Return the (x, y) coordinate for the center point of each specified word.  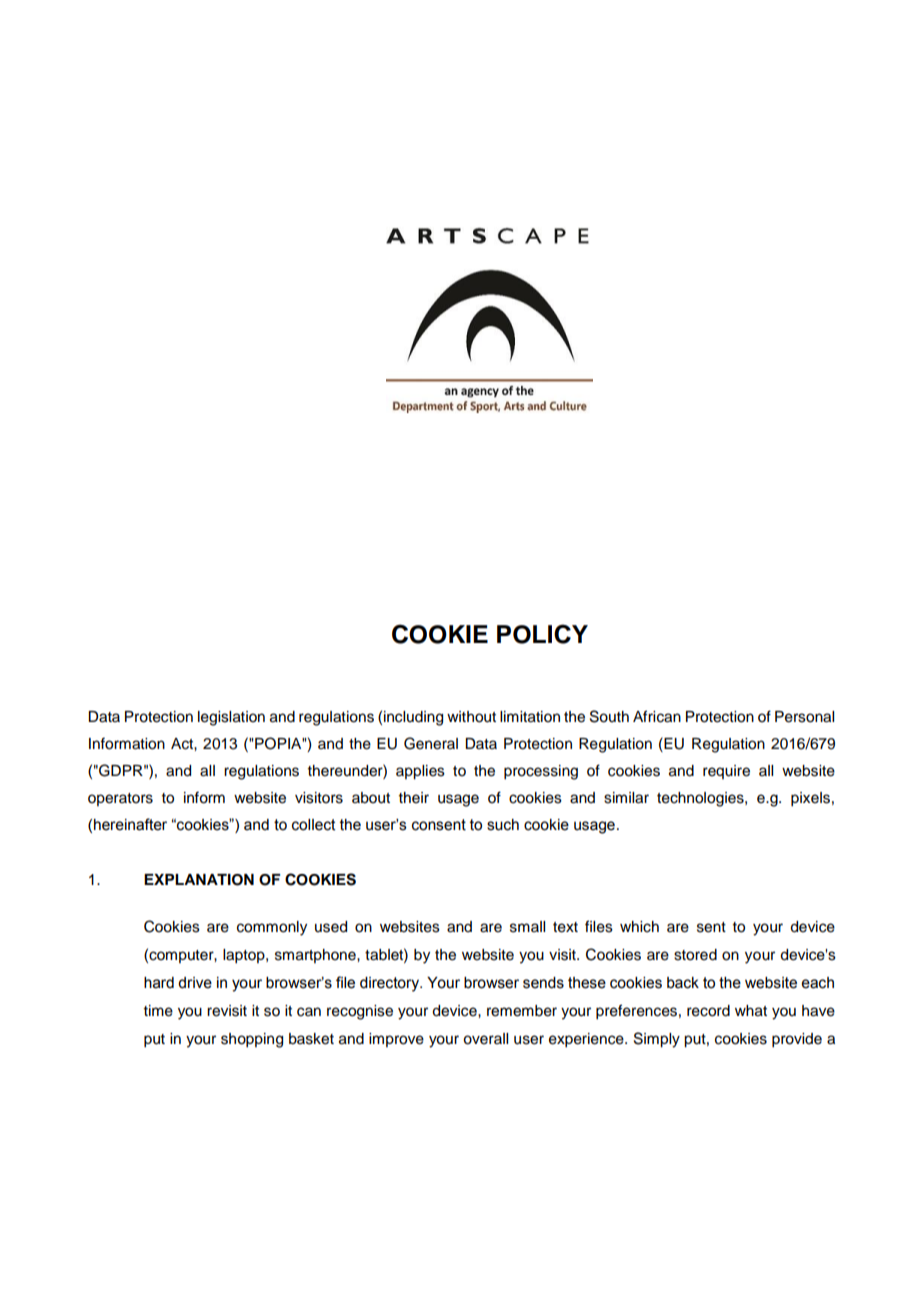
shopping (252, 1040)
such (503, 825)
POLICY (542, 634)
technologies (701, 799)
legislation (231, 718)
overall (485, 1039)
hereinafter (130, 824)
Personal (804, 717)
